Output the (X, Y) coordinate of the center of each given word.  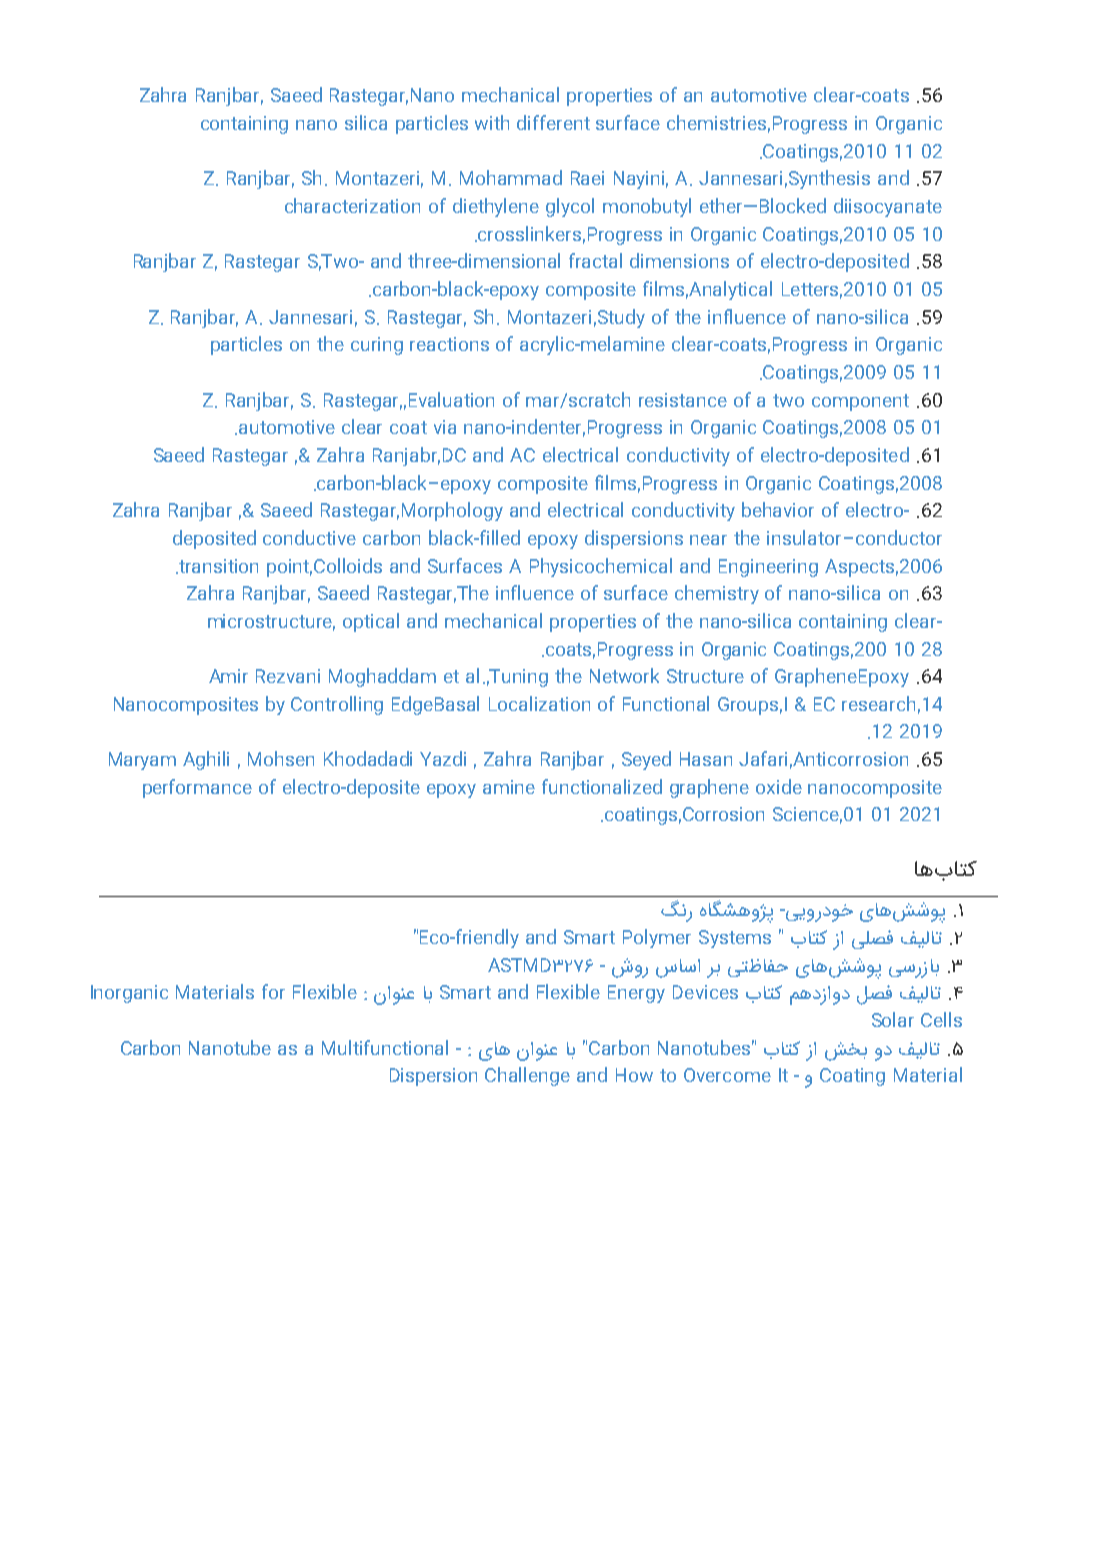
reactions (449, 344)
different (553, 122)
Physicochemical (601, 567)
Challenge (527, 1076)
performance (197, 788)
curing (377, 346)
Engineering (768, 568)
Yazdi (443, 758)
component (860, 402)
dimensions (679, 260)
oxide (779, 786)
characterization (352, 205)
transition (217, 566)
